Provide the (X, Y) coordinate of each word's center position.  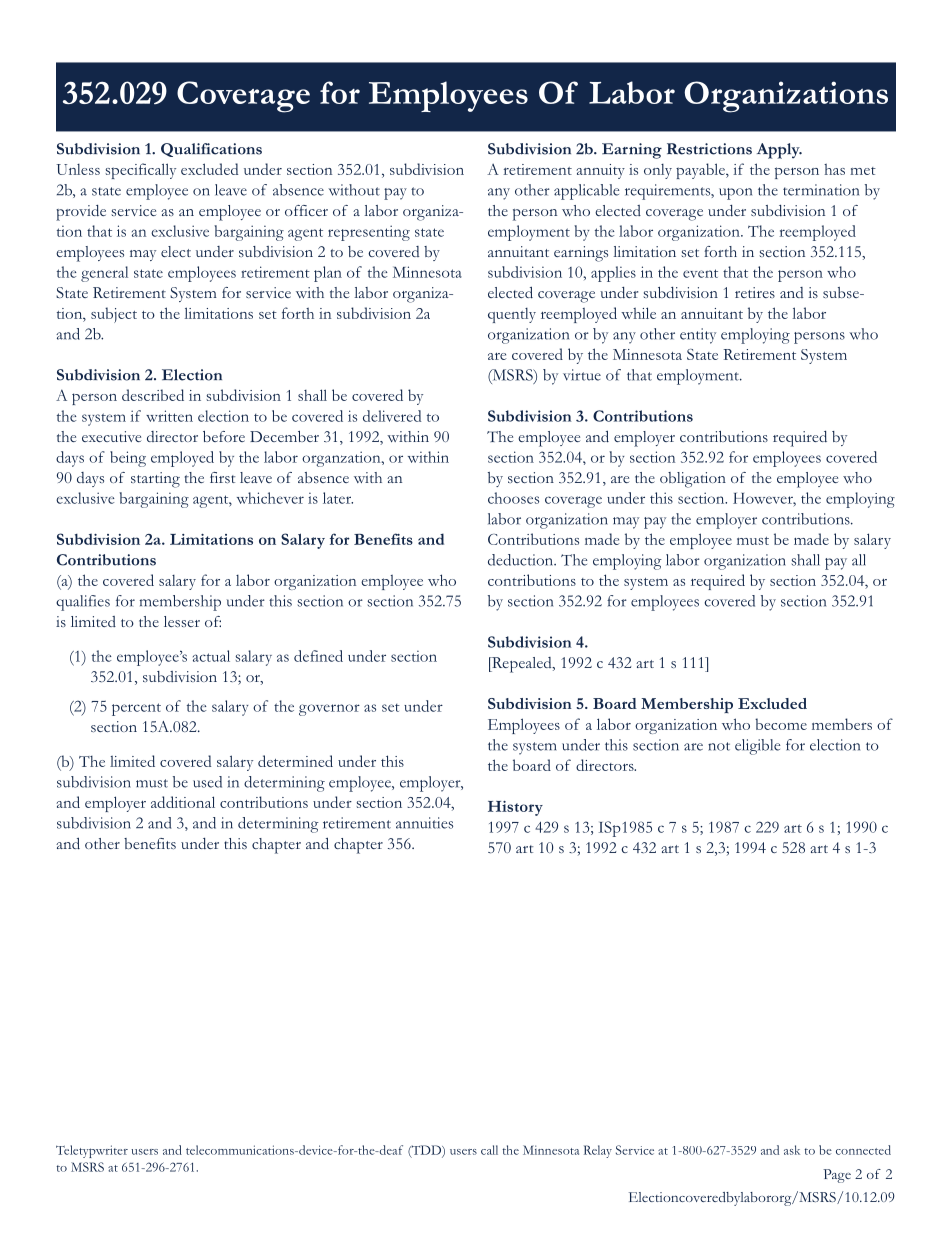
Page (837, 1176)
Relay (598, 1151)
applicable (586, 192)
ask (792, 1150)
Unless (78, 169)
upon (735, 194)
